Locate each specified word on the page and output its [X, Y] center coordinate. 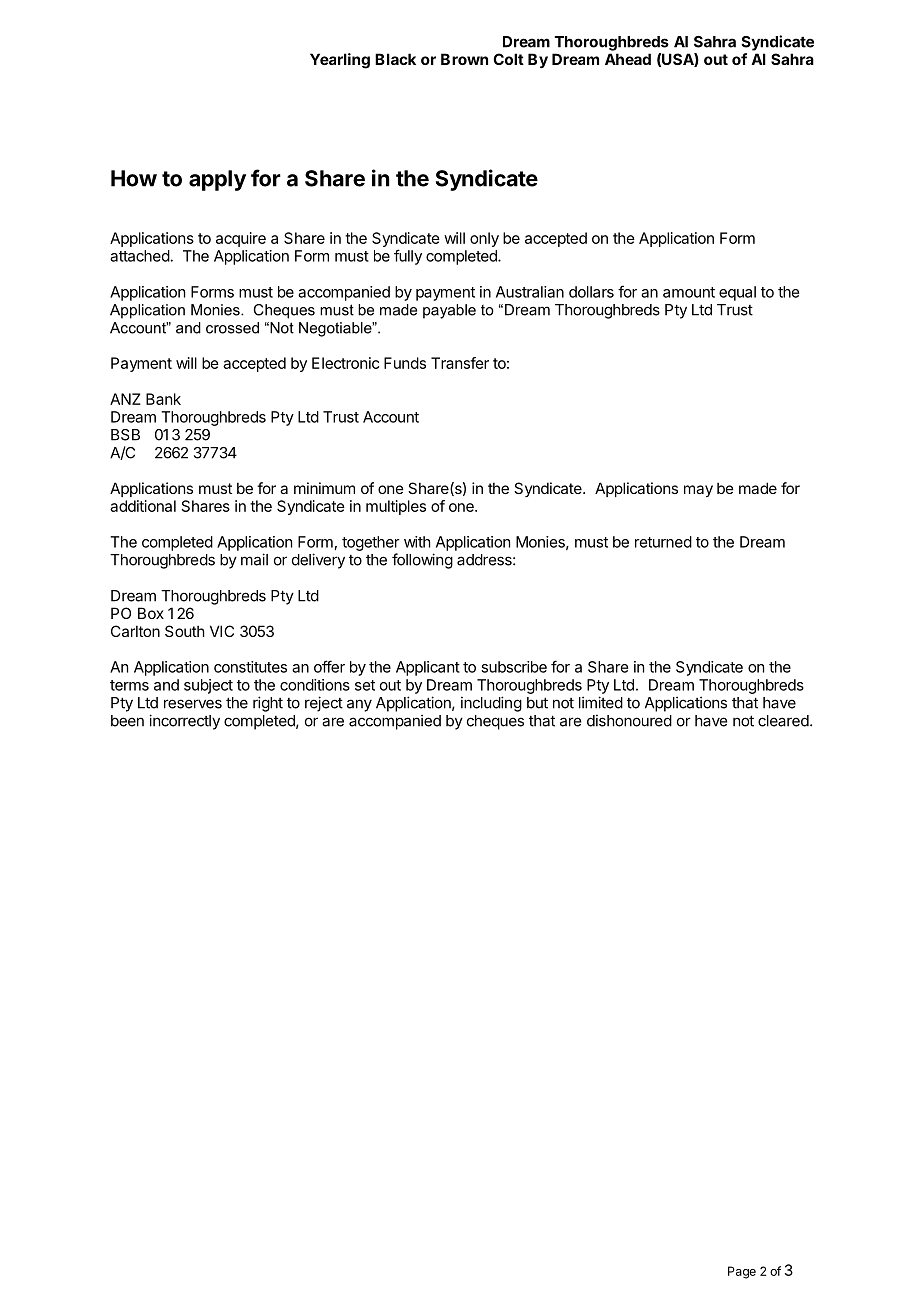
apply [217, 180]
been [127, 721]
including [491, 704]
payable [449, 311]
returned [663, 542]
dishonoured [629, 720]
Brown [464, 59]
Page [742, 1272]
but [537, 703]
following [422, 561]
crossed [232, 328]
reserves [193, 704]
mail [254, 559]
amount [689, 292]
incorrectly [184, 722]
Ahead [628, 59]
